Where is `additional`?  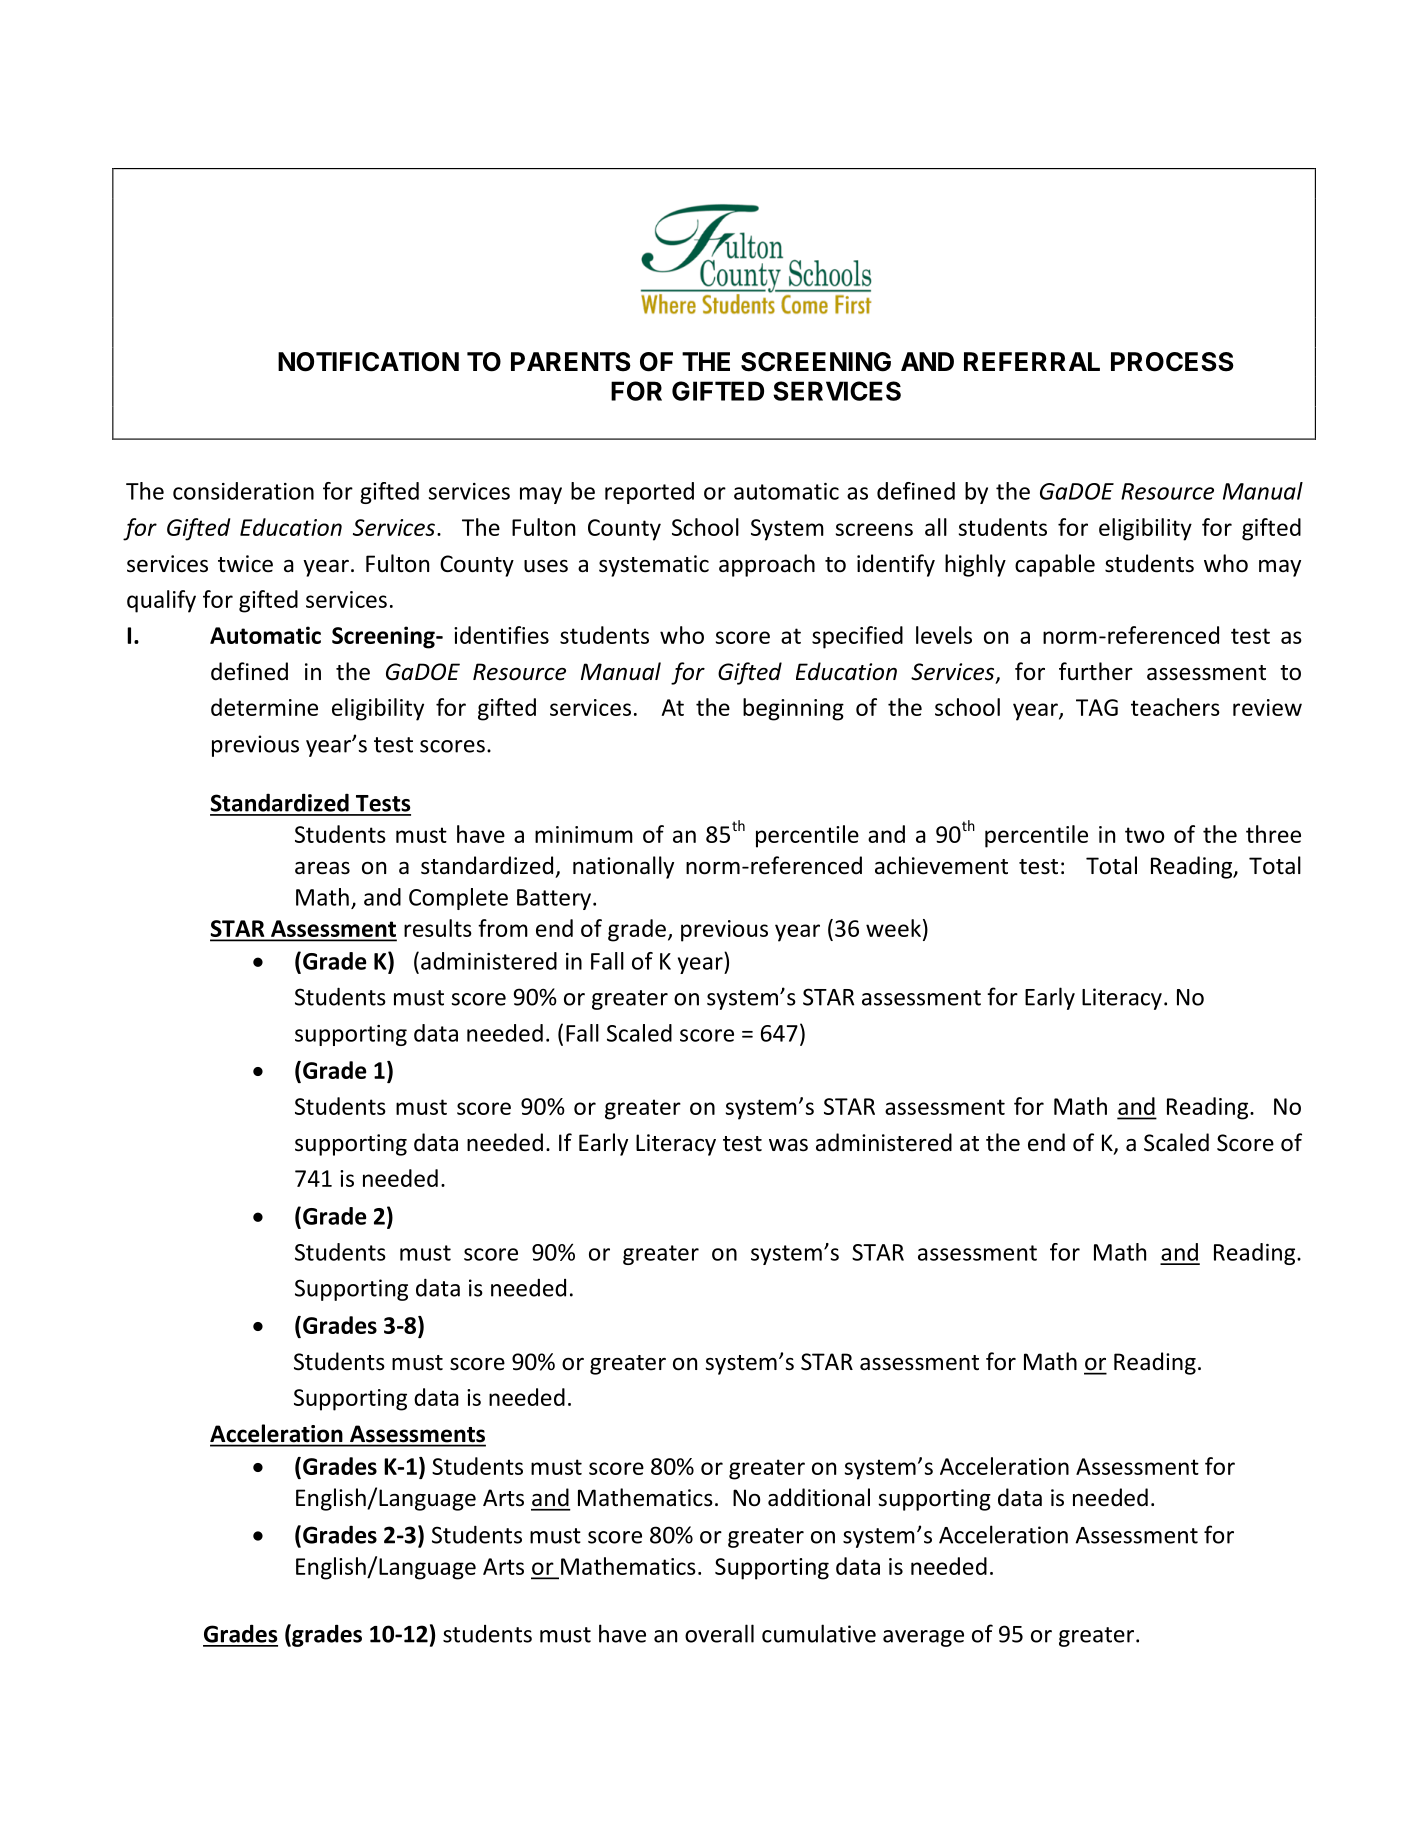 additional is located at coordinates (819, 1497).
